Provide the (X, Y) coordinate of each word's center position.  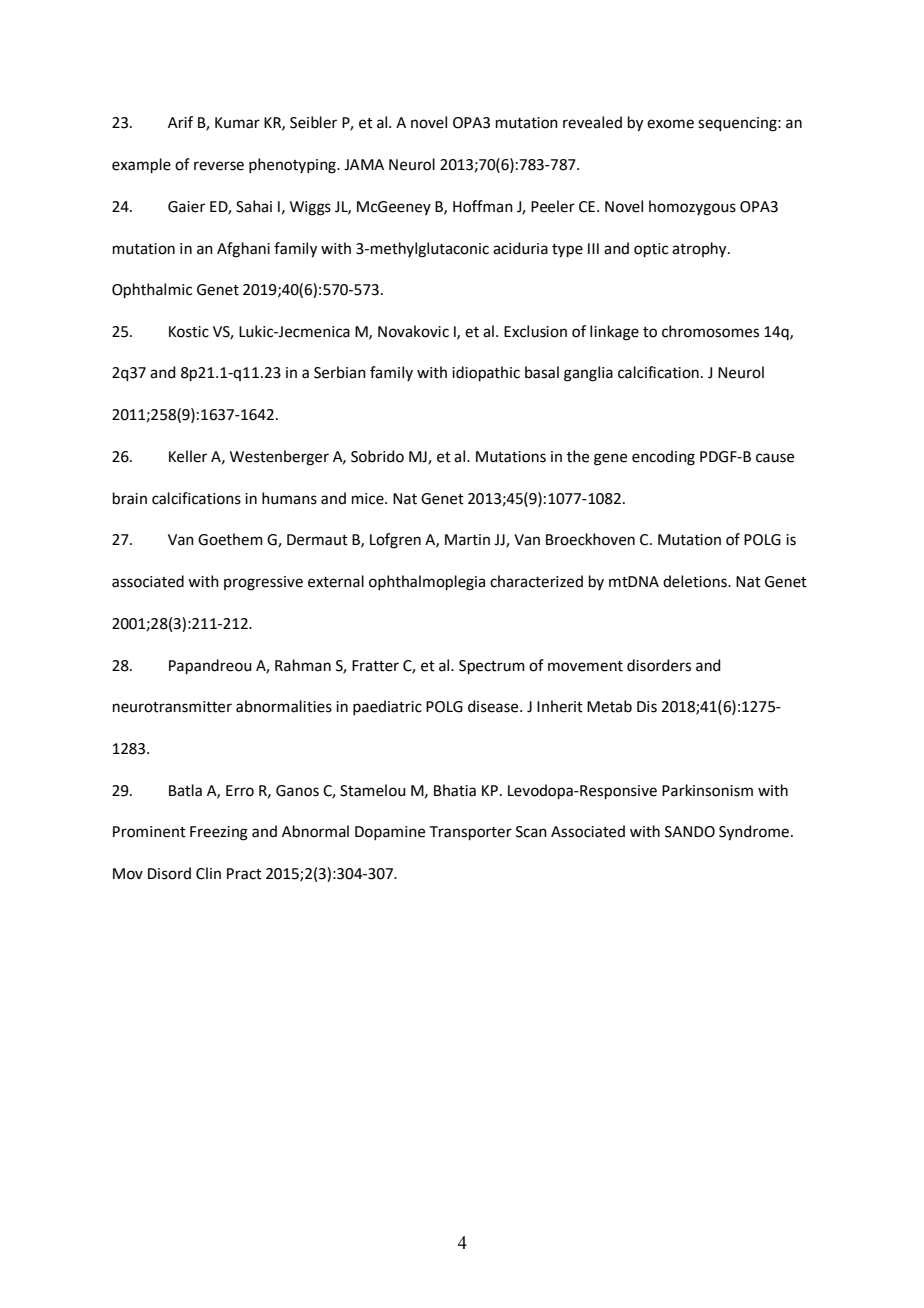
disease (494, 706)
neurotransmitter (172, 707)
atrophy (700, 250)
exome (670, 124)
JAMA (364, 165)
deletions (696, 581)
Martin (467, 540)
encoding (663, 458)
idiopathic (486, 373)
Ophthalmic (152, 290)
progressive (263, 583)
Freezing (219, 833)
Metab (609, 706)
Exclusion (535, 331)
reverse (219, 166)
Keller (188, 456)
